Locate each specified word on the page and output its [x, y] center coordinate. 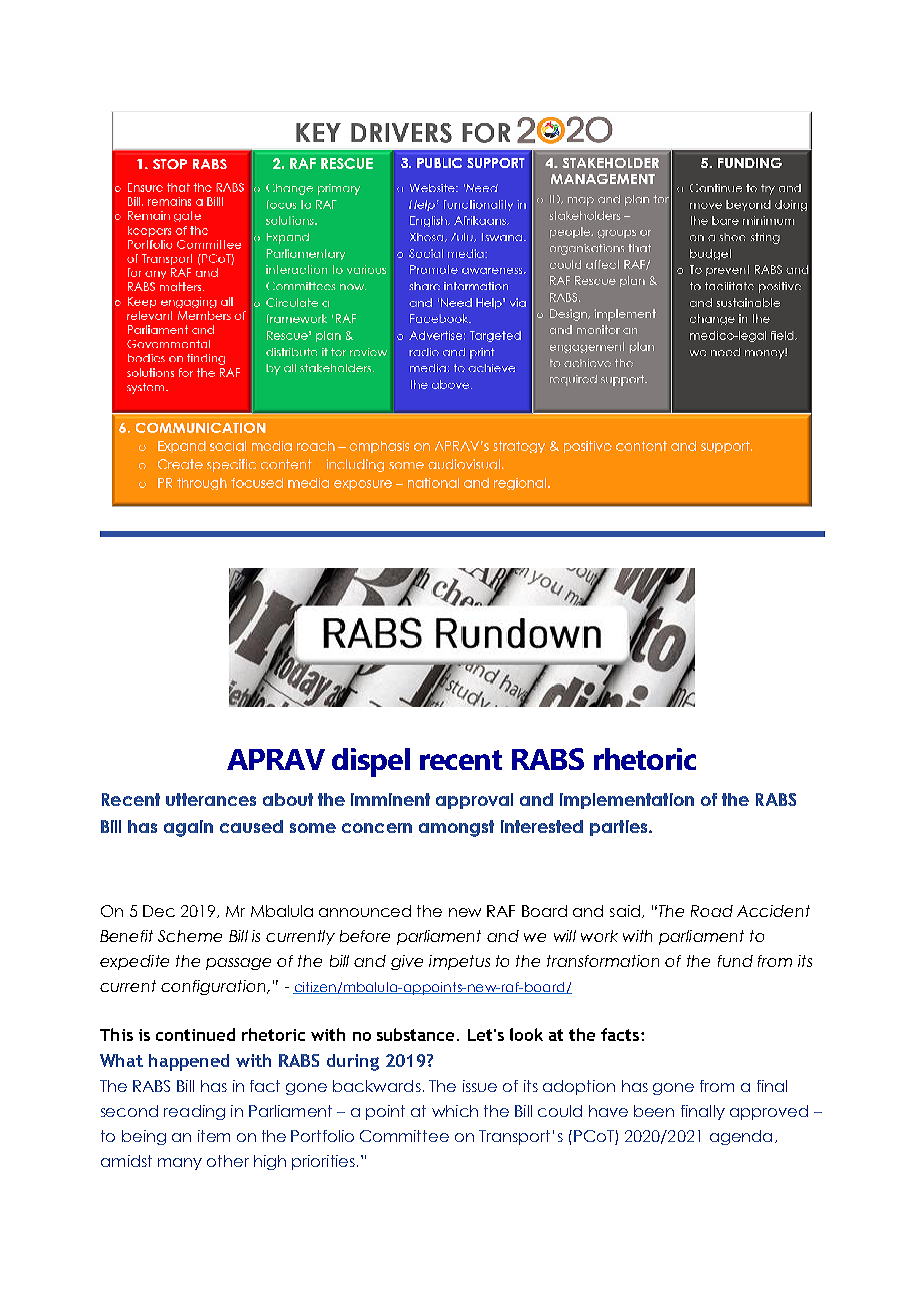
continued [195, 1034]
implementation [627, 801]
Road [712, 911]
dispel [371, 762]
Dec [159, 911]
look [526, 1034]
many [180, 1164]
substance [415, 1034]
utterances [211, 799]
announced [365, 911]
